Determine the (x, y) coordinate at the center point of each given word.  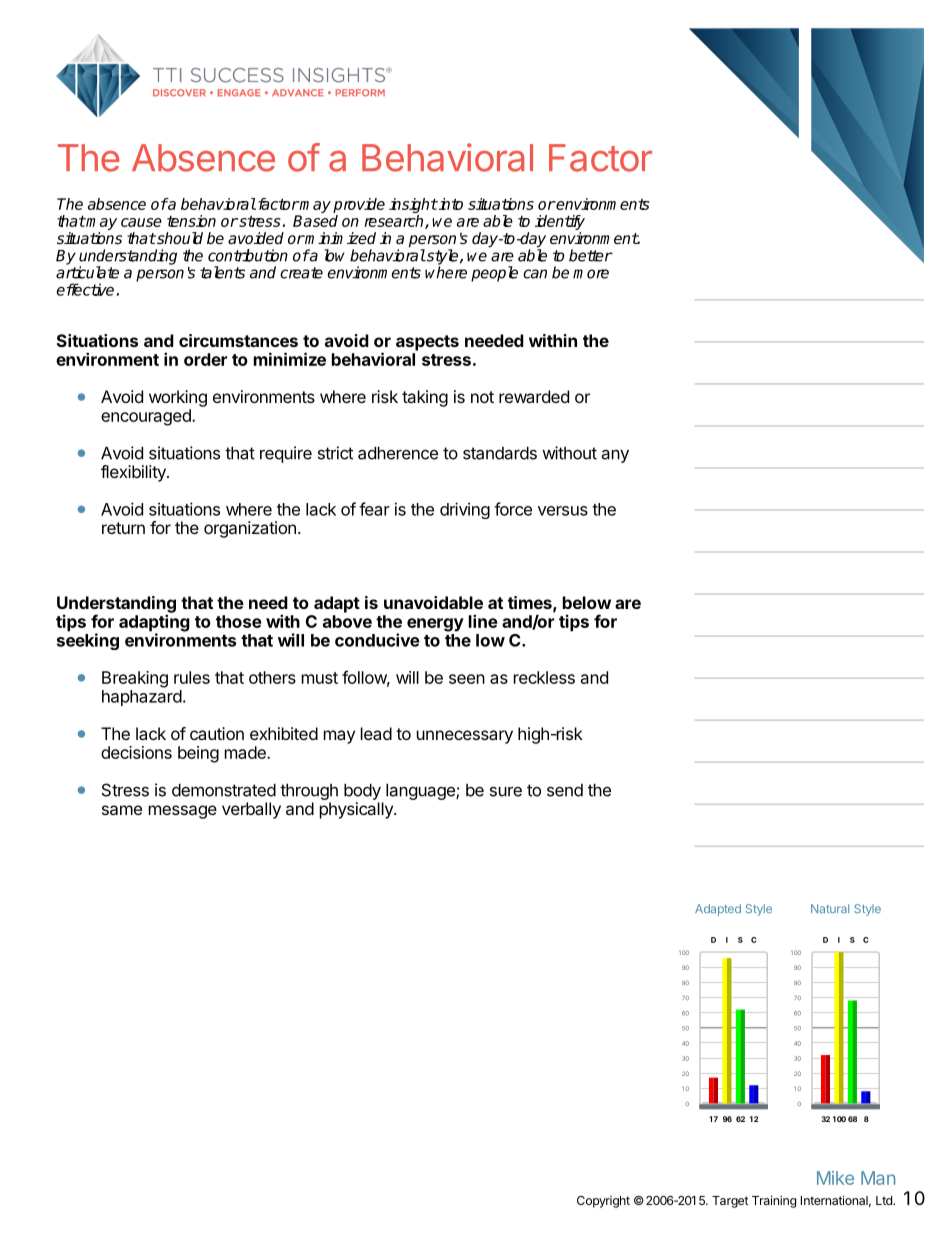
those (239, 621)
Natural (830, 908)
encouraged (147, 417)
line (483, 621)
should (179, 238)
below (587, 602)
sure (506, 791)
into (450, 204)
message (183, 812)
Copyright (603, 1202)
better (591, 255)
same (122, 810)
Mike (835, 1178)
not (482, 397)
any (615, 456)
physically (357, 810)
